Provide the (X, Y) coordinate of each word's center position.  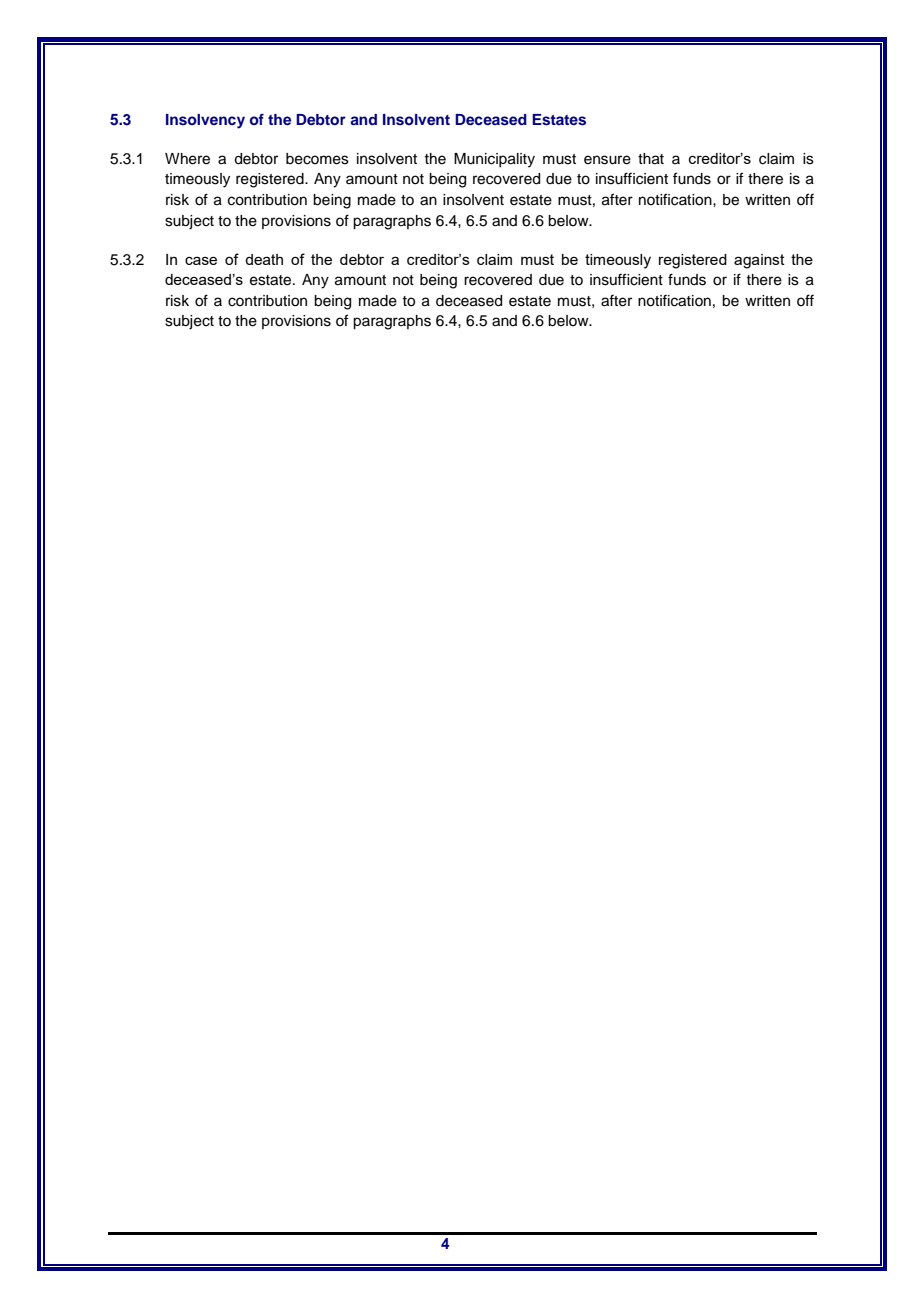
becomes (317, 159)
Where (187, 159)
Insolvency (205, 121)
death (264, 259)
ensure (607, 160)
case (201, 260)
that (651, 159)
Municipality (494, 160)
